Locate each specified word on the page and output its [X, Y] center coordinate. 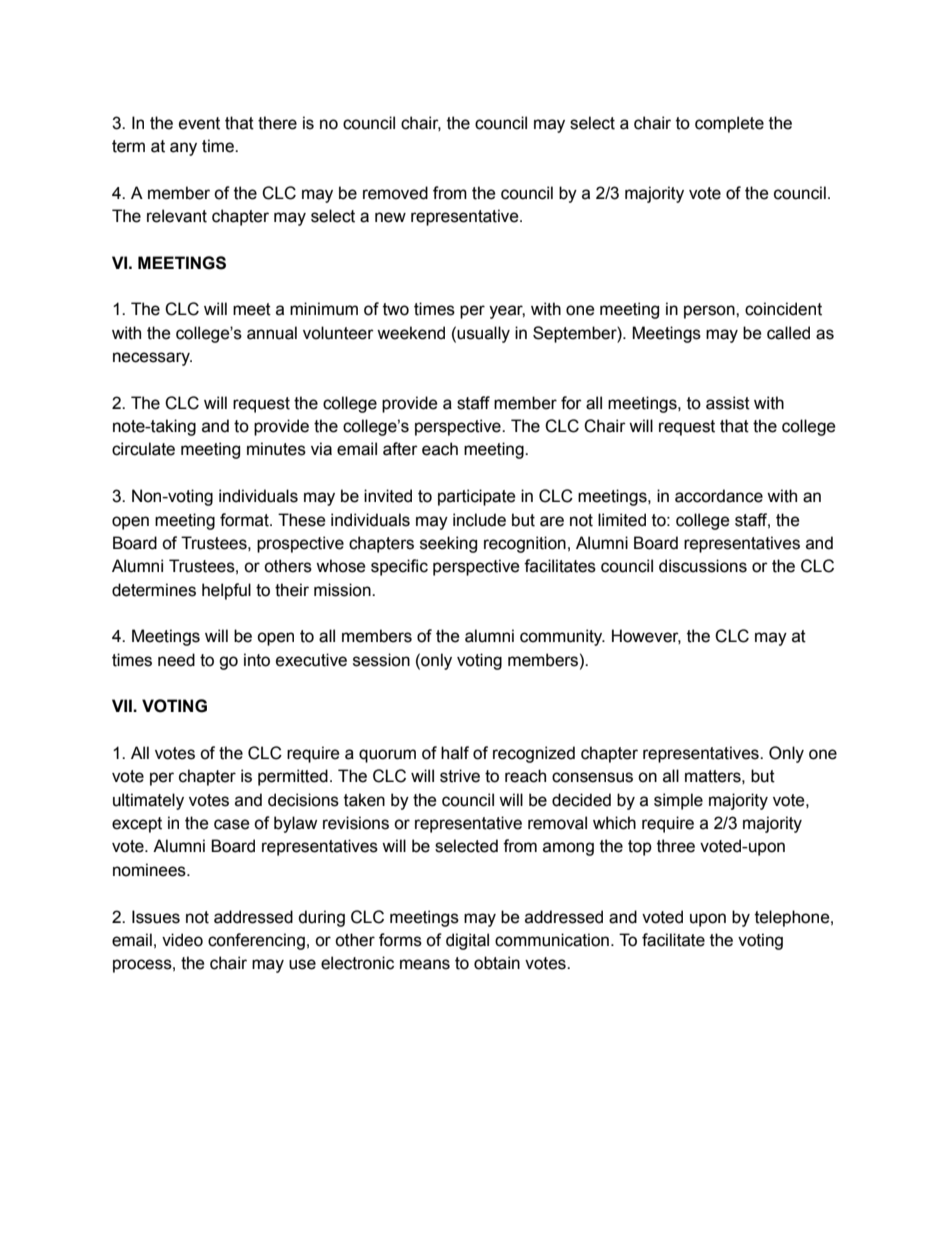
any [183, 149]
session [381, 660]
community [562, 637]
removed [395, 193]
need [176, 660]
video [182, 940]
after [400, 449]
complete [729, 124]
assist [728, 403]
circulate [143, 449]
